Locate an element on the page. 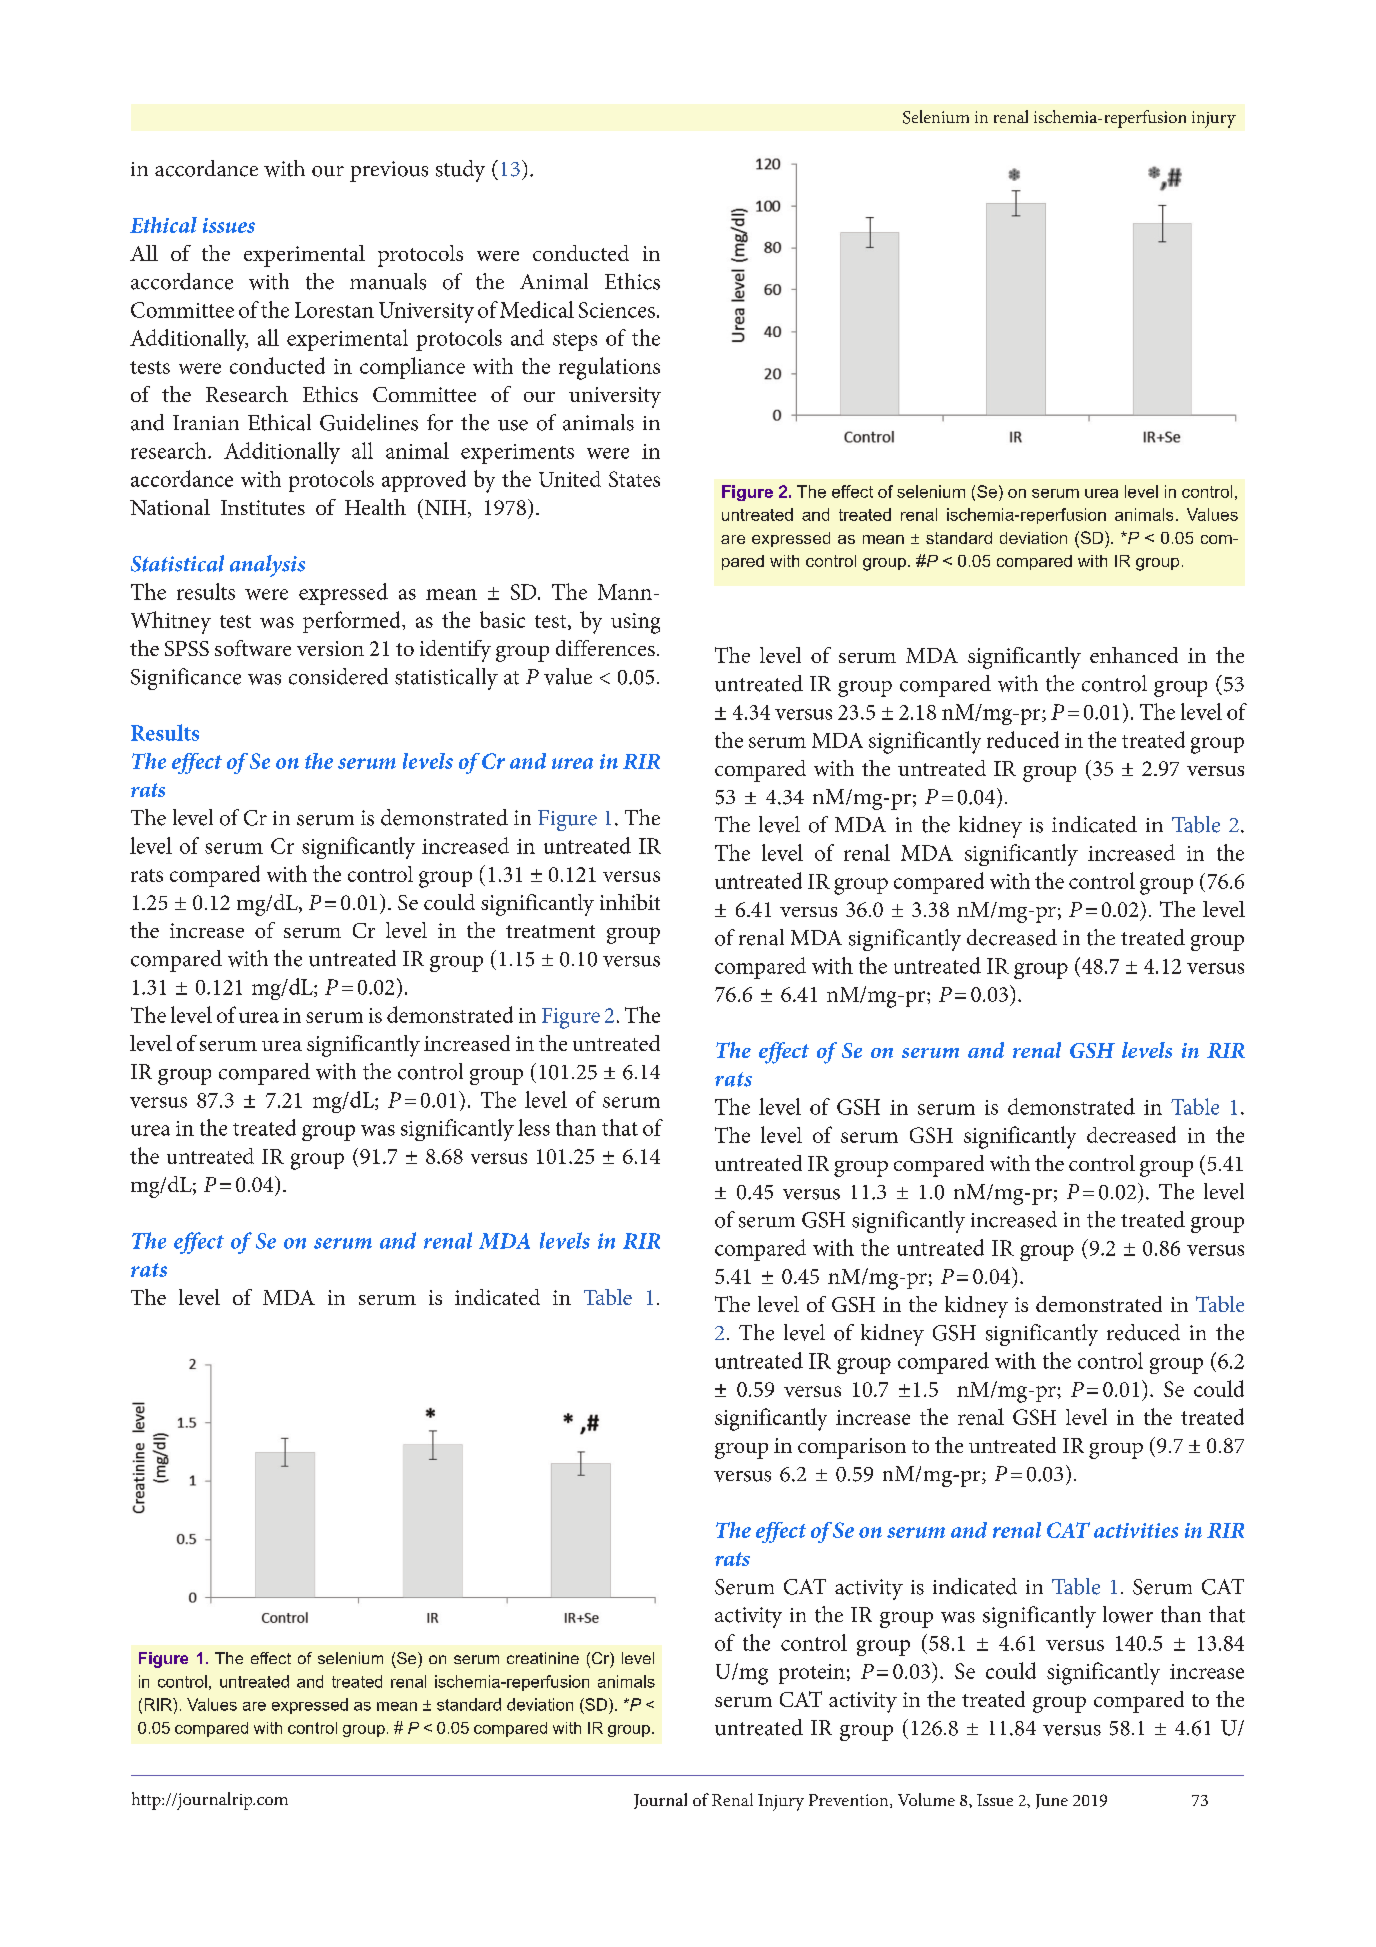 The width and height of the image is (1376, 1947). Sciences is located at coordinates (617, 310).
